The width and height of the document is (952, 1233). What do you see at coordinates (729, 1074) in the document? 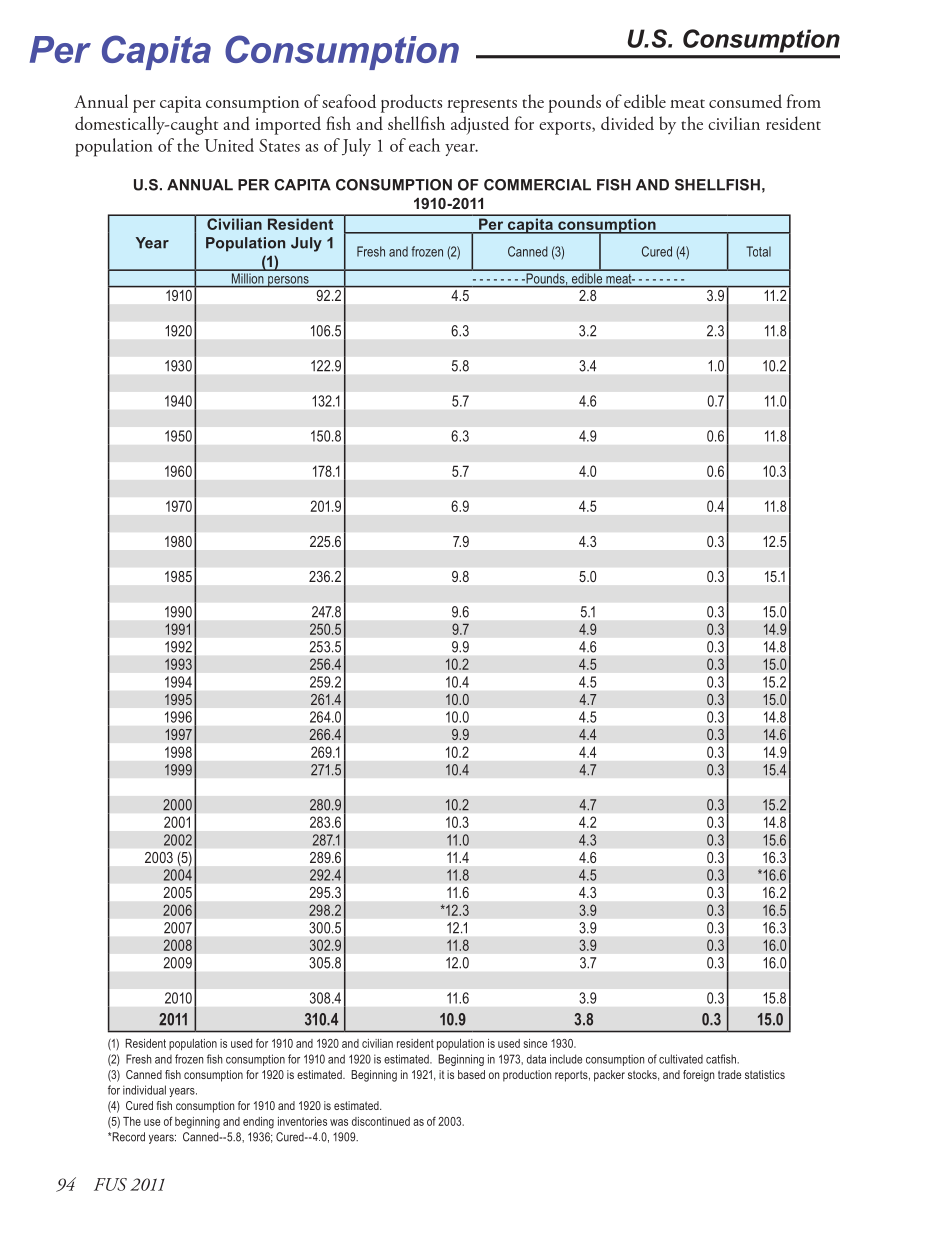
I see `trade` at bounding box center [729, 1074].
